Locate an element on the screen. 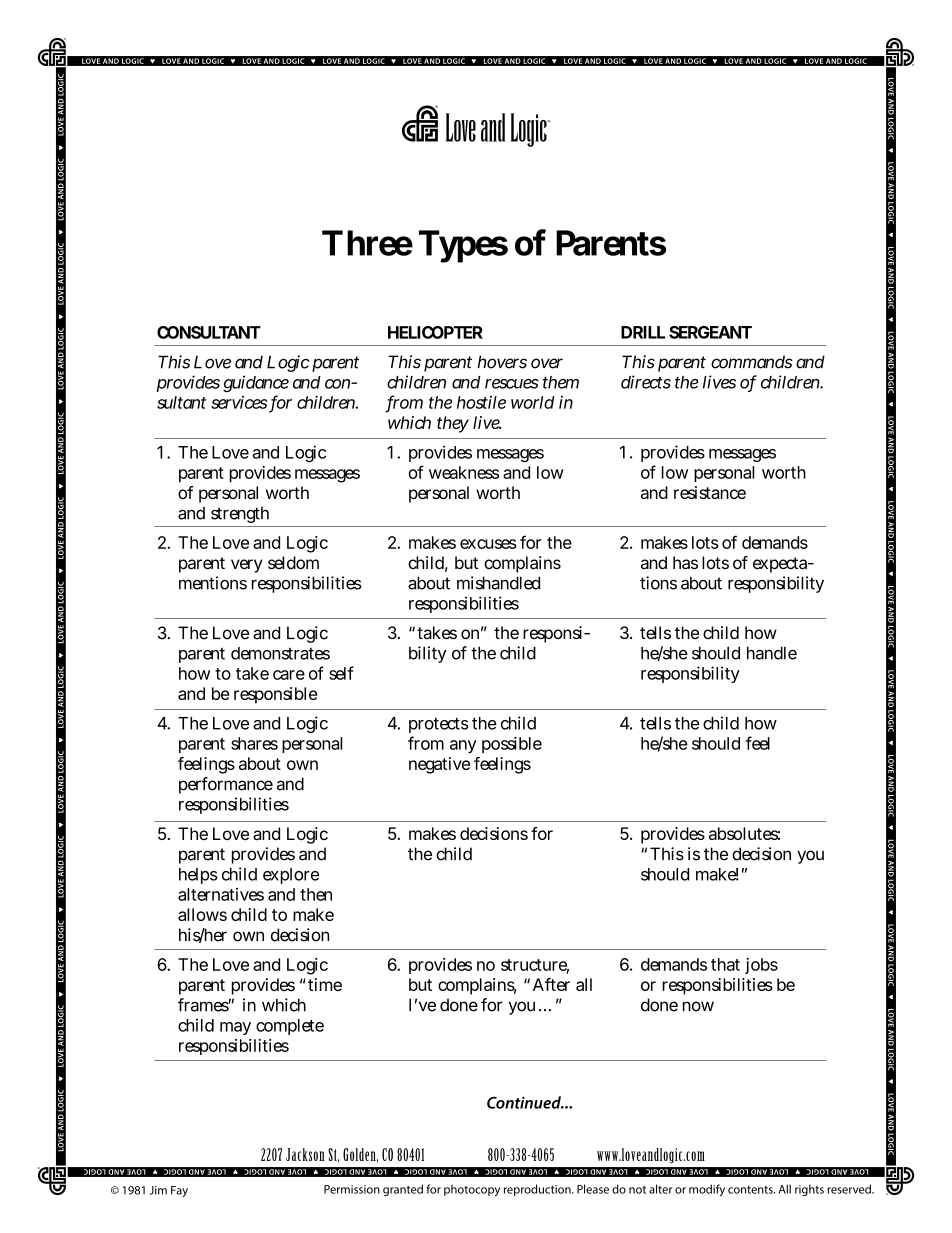 The width and height of the screenshot is (952, 1233). Jackson is located at coordinates (305, 1154).
